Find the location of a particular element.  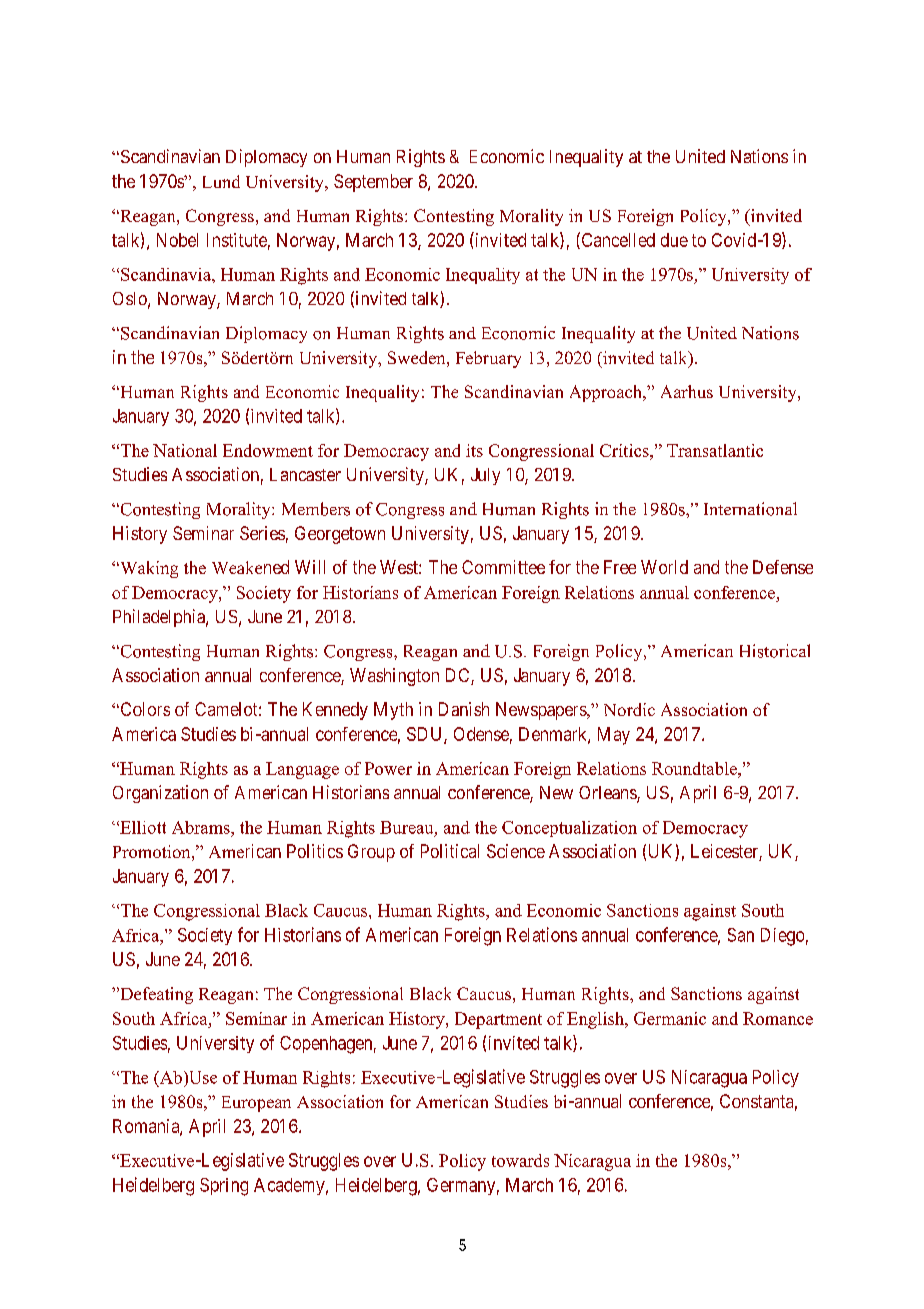

Spring is located at coordinates (224, 1187).
